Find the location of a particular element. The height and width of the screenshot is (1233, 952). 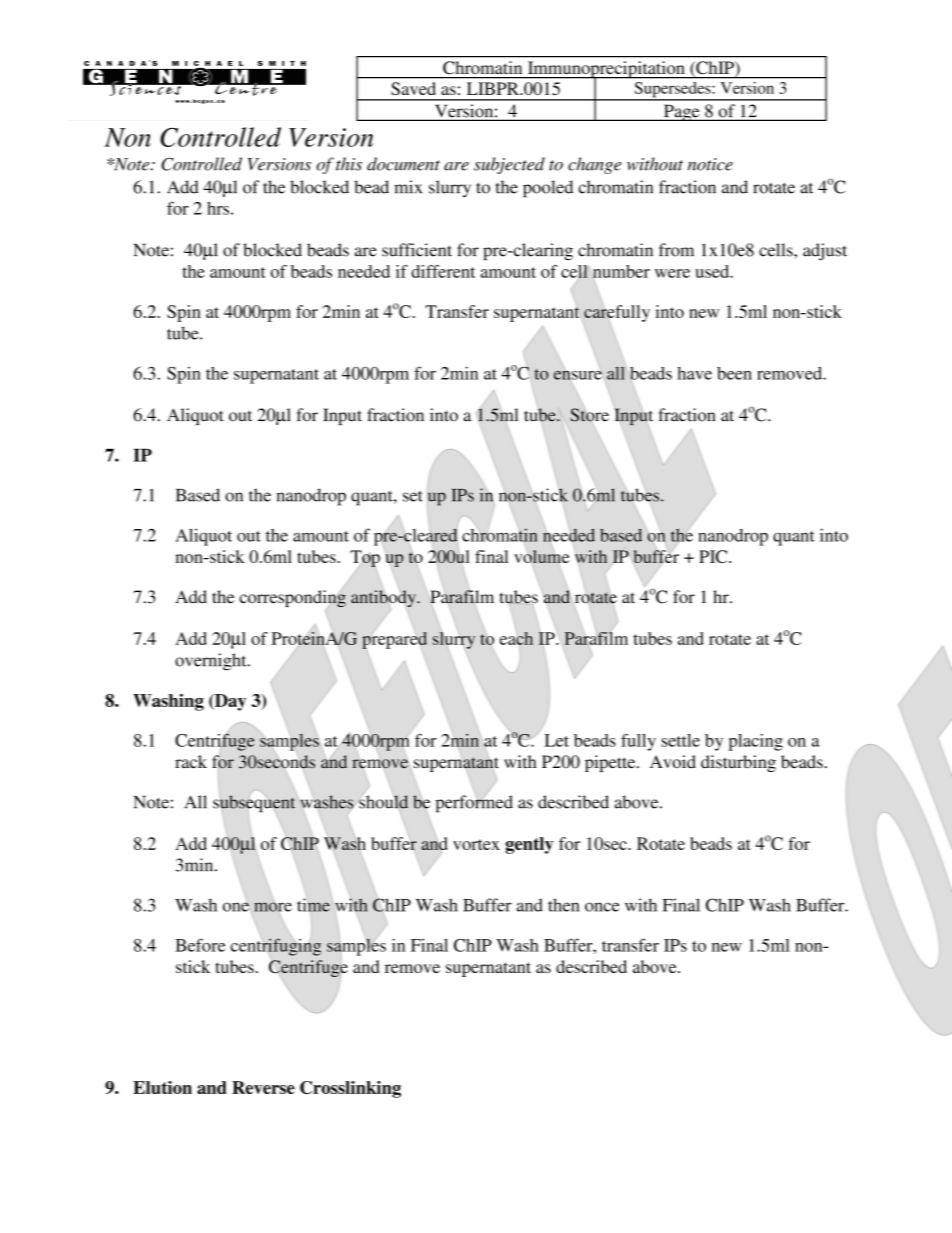

Page is located at coordinates (681, 112).
